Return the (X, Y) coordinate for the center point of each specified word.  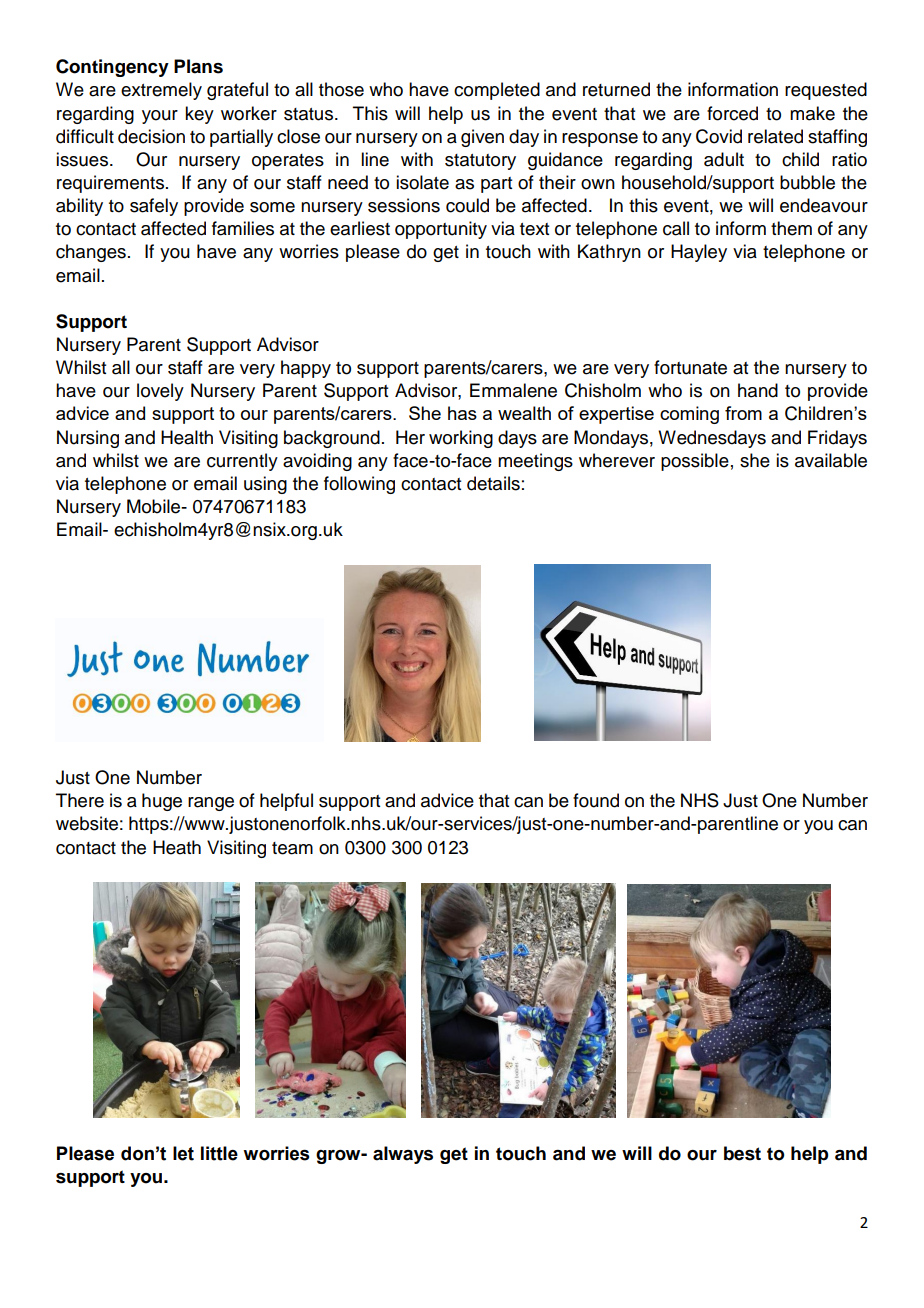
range (211, 804)
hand (758, 390)
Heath (177, 847)
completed (497, 91)
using (265, 485)
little (219, 1153)
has (462, 413)
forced (732, 113)
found (596, 800)
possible (695, 462)
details (493, 483)
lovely (160, 392)
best (742, 1153)
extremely (161, 91)
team (292, 848)
